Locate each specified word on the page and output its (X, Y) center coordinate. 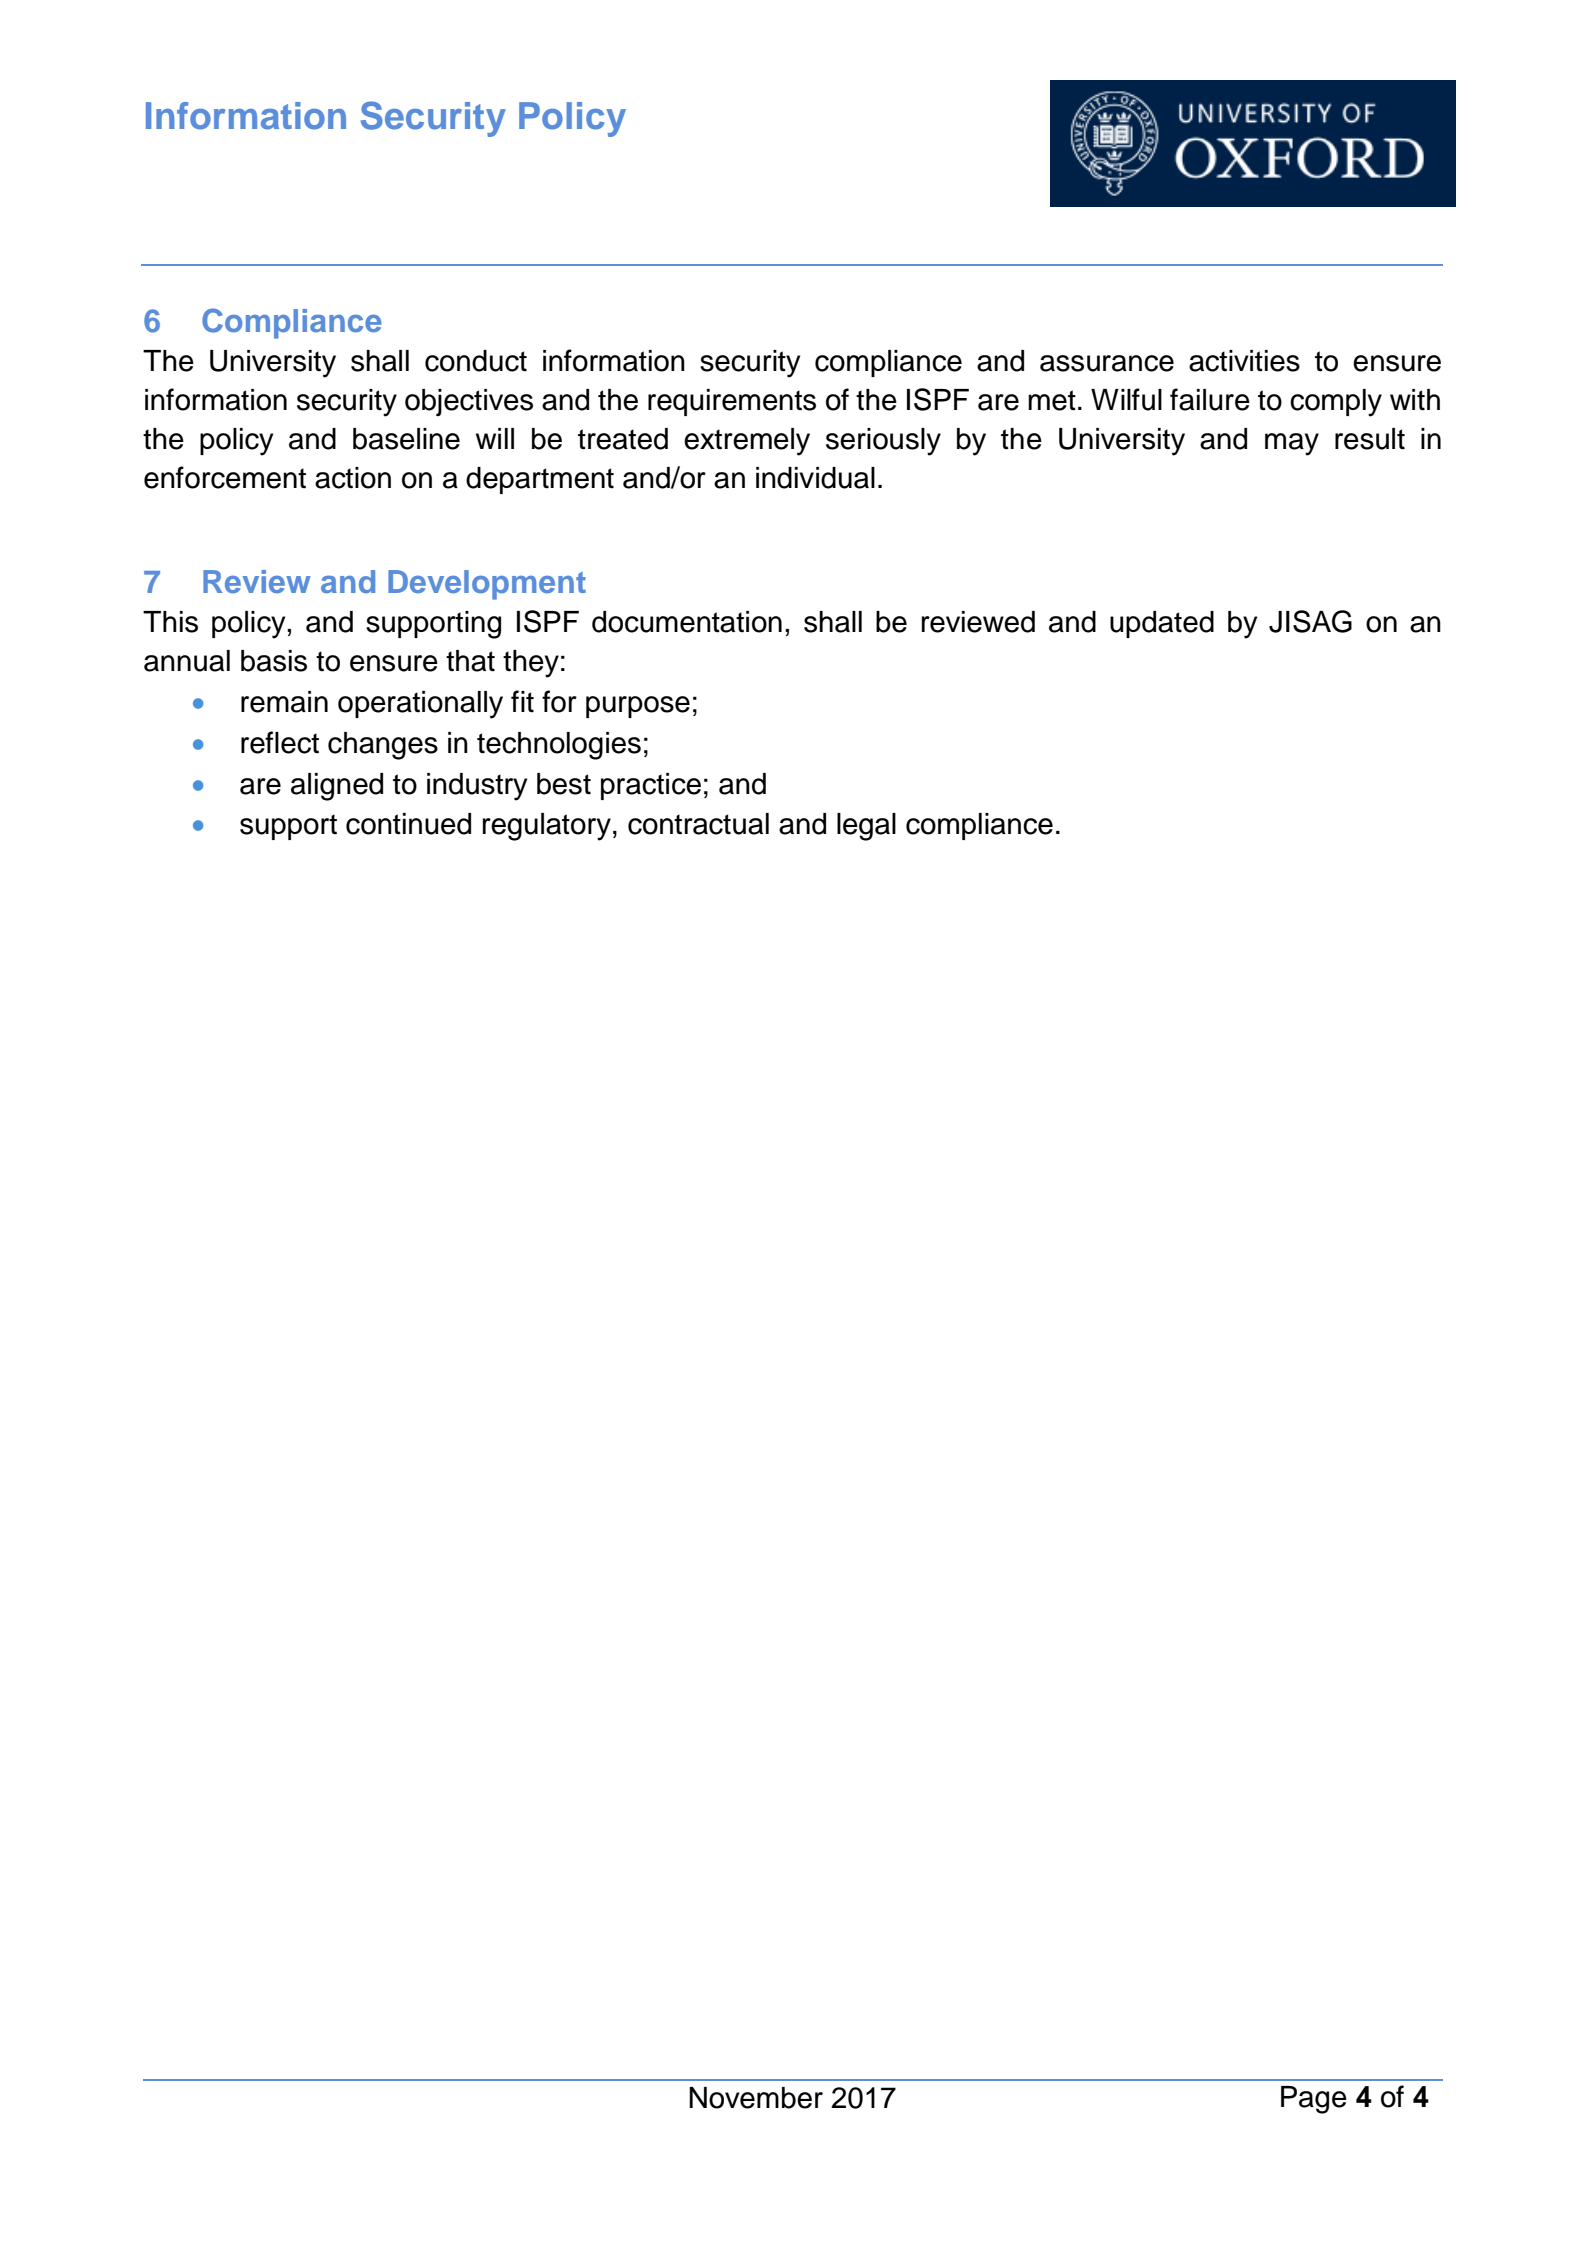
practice (651, 786)
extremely (747, 442)
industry (477, 787)
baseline (406, 439)
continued (408, 824)
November (756, 2098)
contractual (698, 824)
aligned (337, 787)
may (1292, 444)
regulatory (547, 827)
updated (1162, 624)
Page (1314, 2100)
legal (866, 827)
